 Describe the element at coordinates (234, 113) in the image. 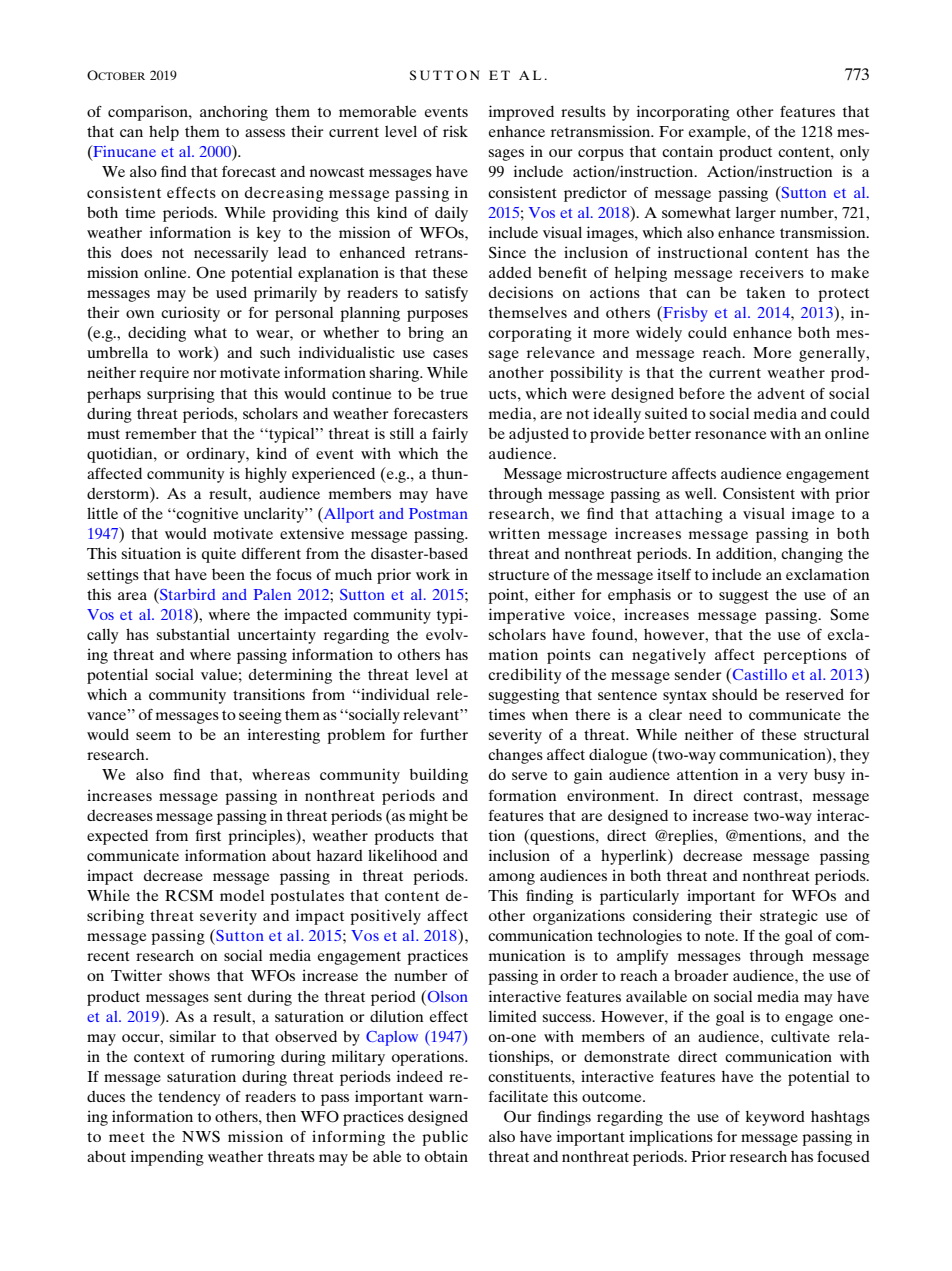

I see `anchoring` at that location.
